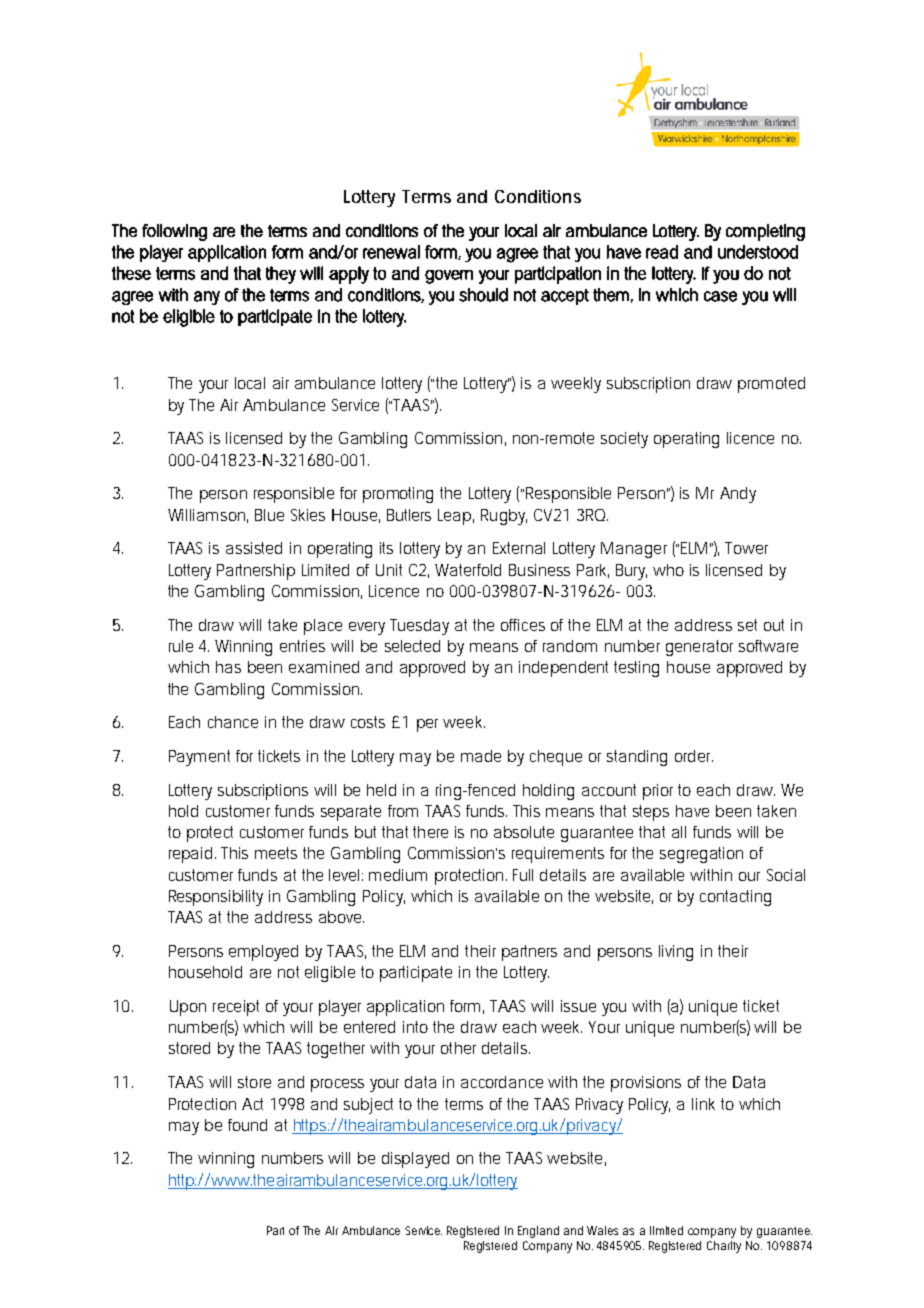 The width and height of the page is (924, 1308). What do you see at coordinates (449, 277) in the page?
I see `govern` at bounding box center [449, 277].
